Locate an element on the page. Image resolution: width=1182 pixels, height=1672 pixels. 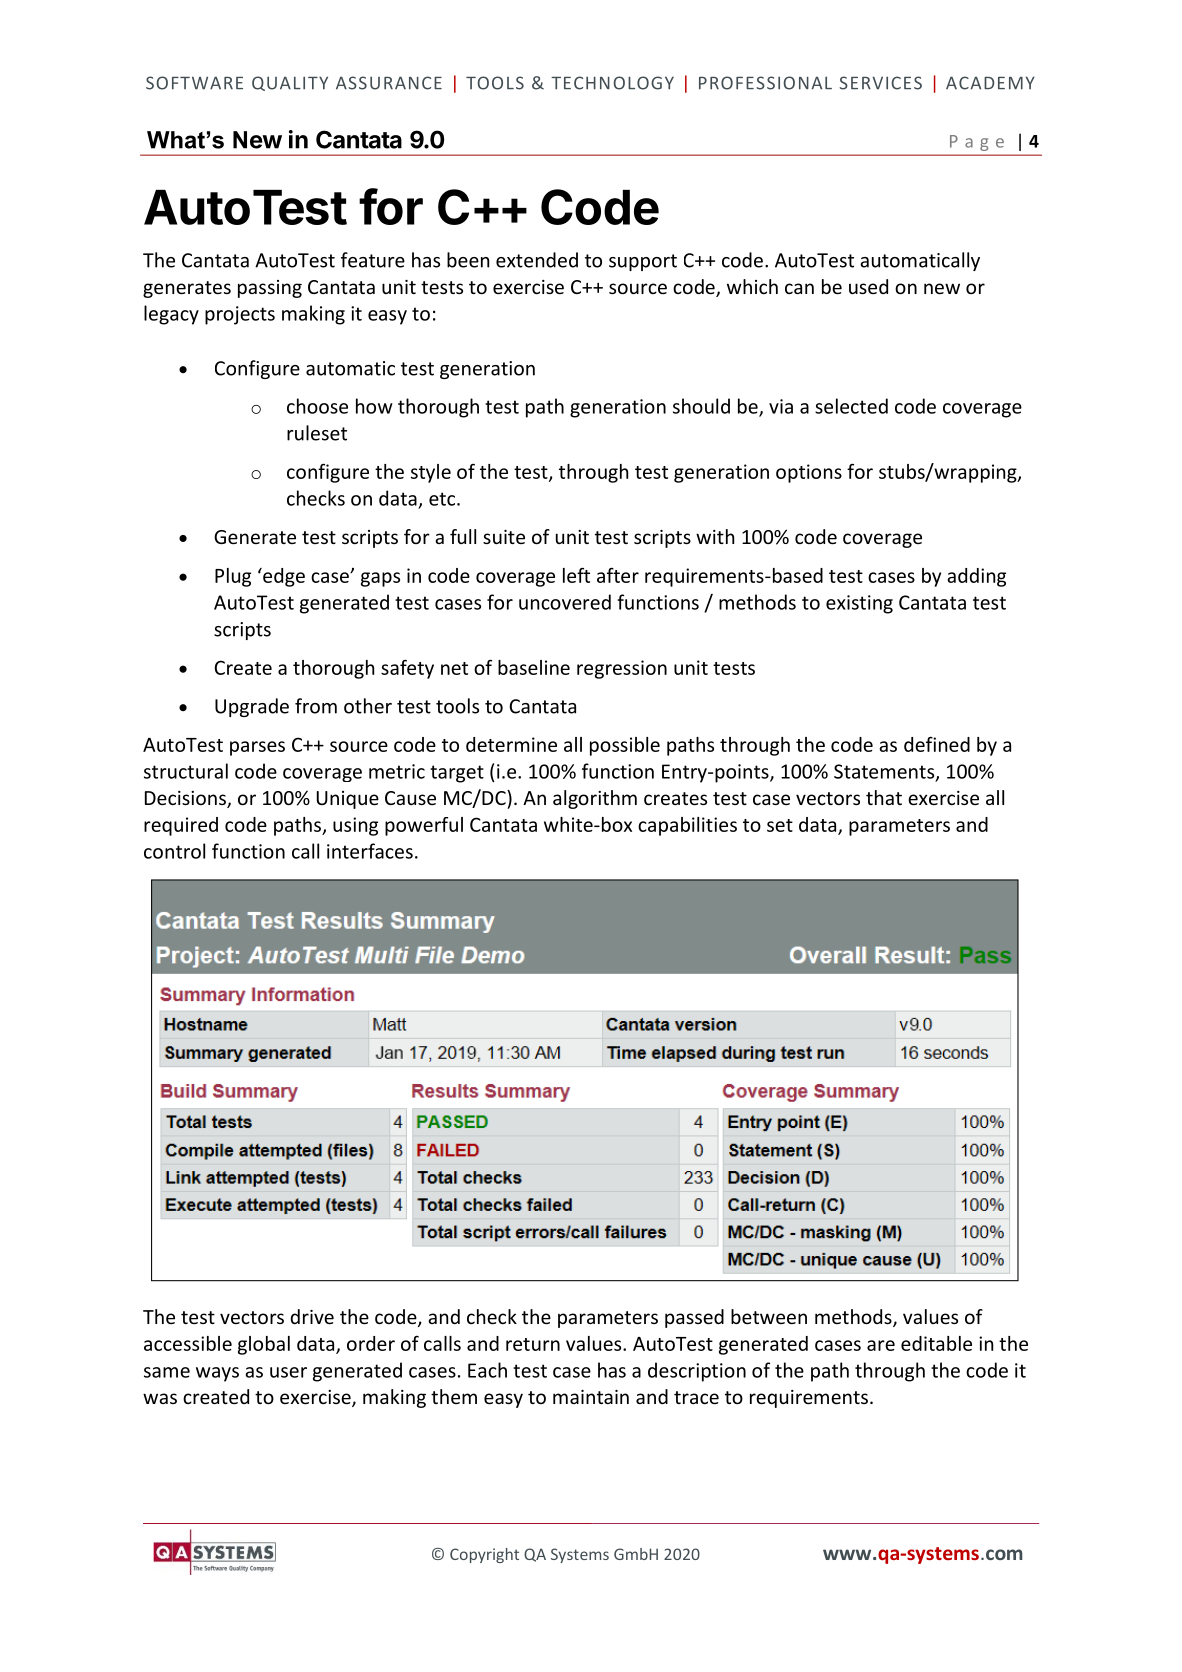
that is located at coordinates (884, 797).
